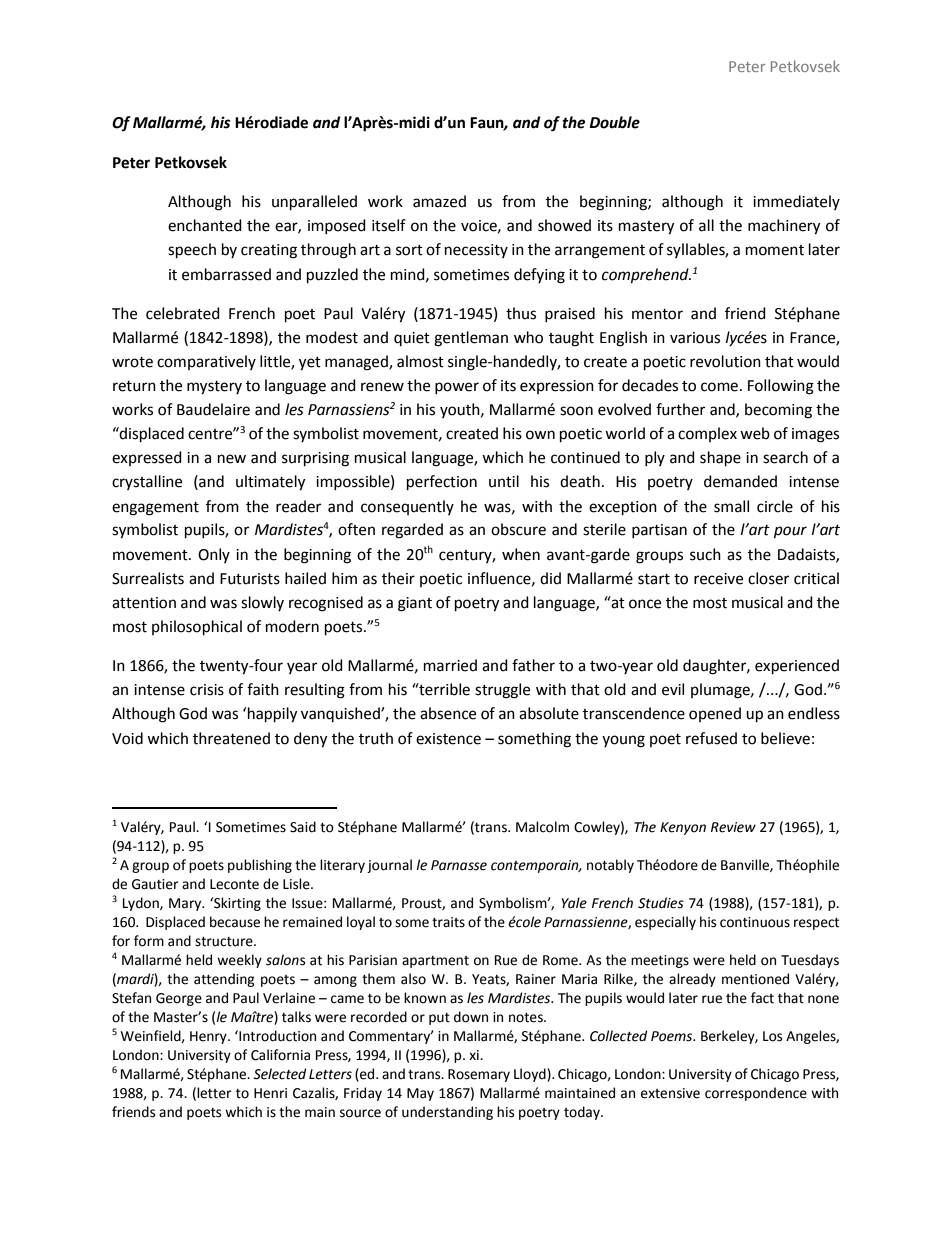  I want to click on immediately, so click(796, 202).
